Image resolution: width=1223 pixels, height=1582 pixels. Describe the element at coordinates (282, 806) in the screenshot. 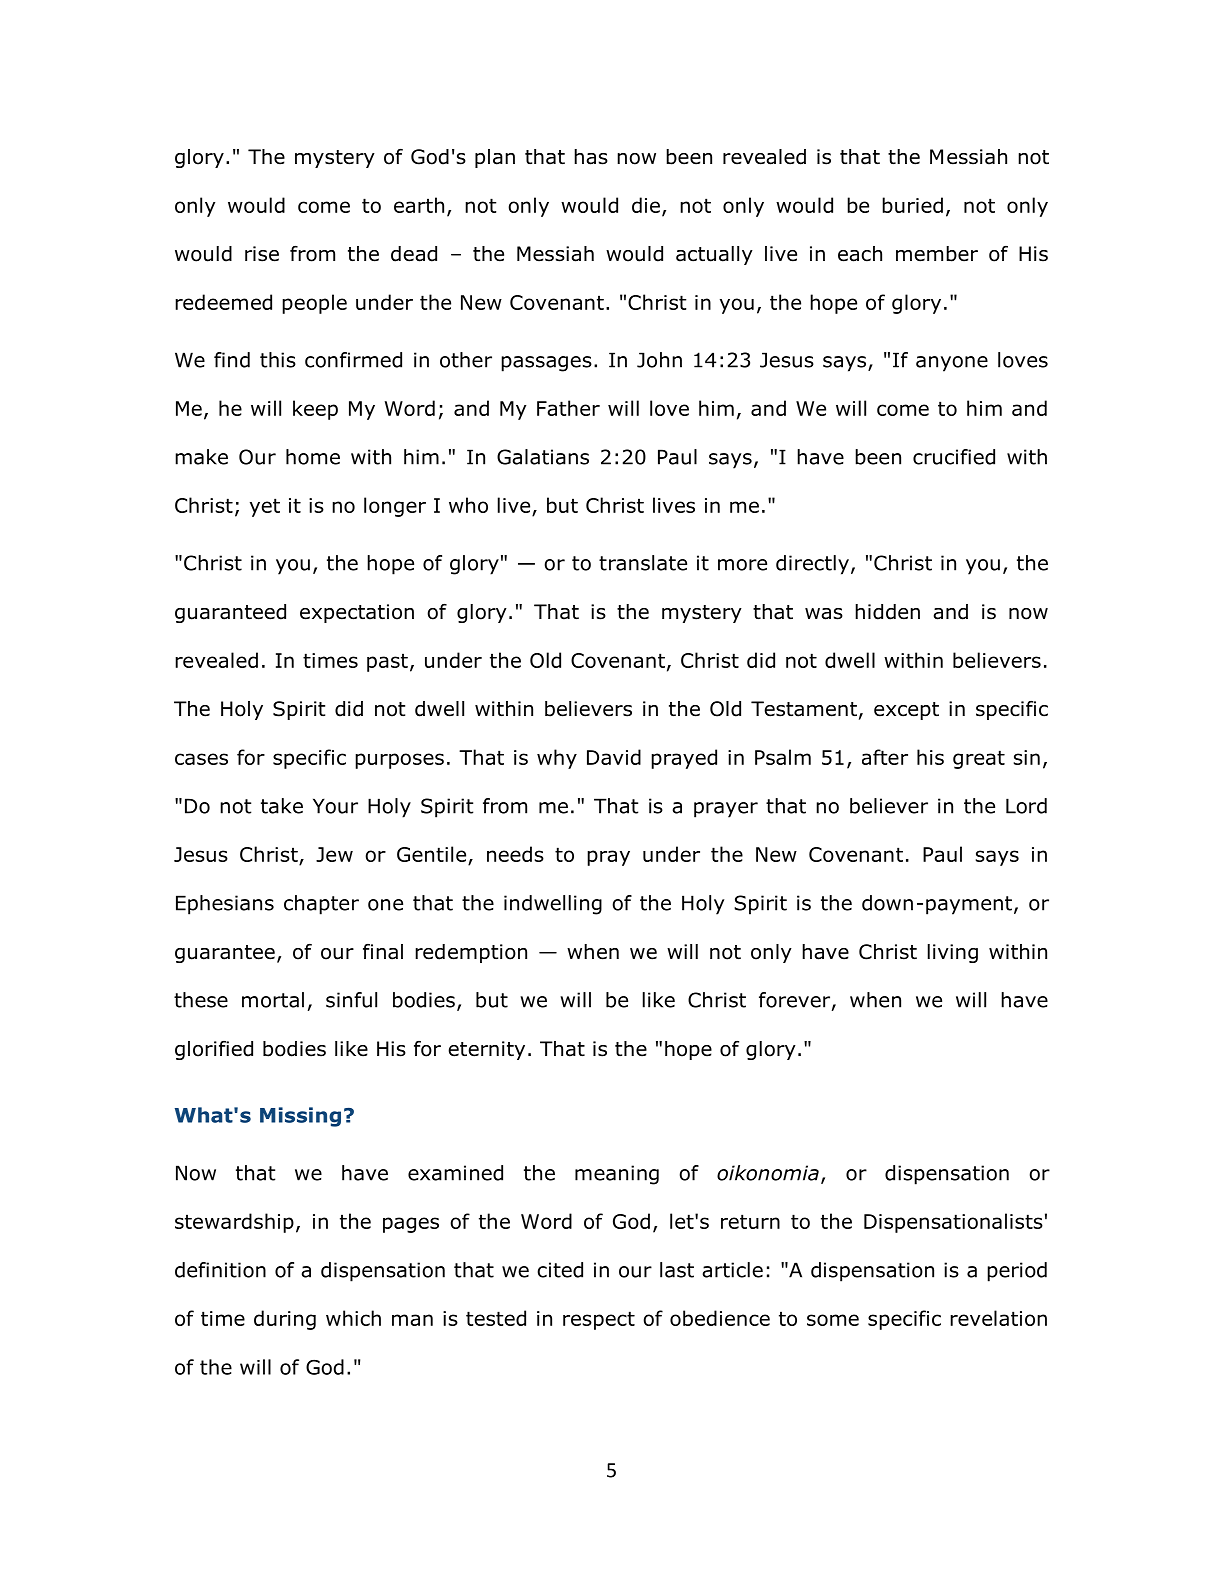

I see `take` at that location.
